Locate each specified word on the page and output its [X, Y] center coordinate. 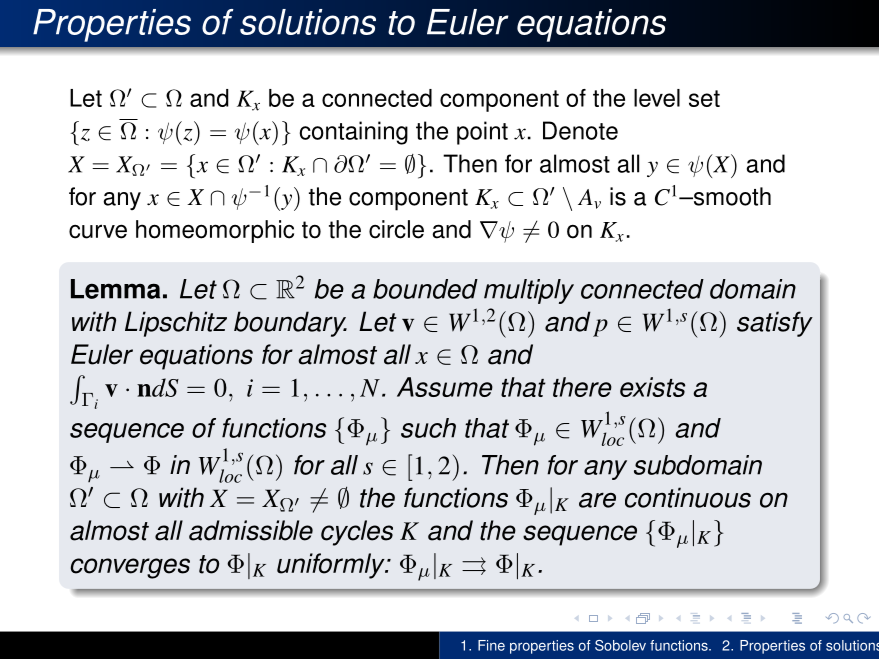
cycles [357, 533]
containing [353, 133]
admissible [251, 530]
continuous [688, 497]
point [482, 133]
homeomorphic [215, 231]
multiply [529, 291]
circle [396, 229]
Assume [445, 387]
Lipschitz [176, 324]
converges [130, 568]
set [704, 98]
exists [652, 387]
